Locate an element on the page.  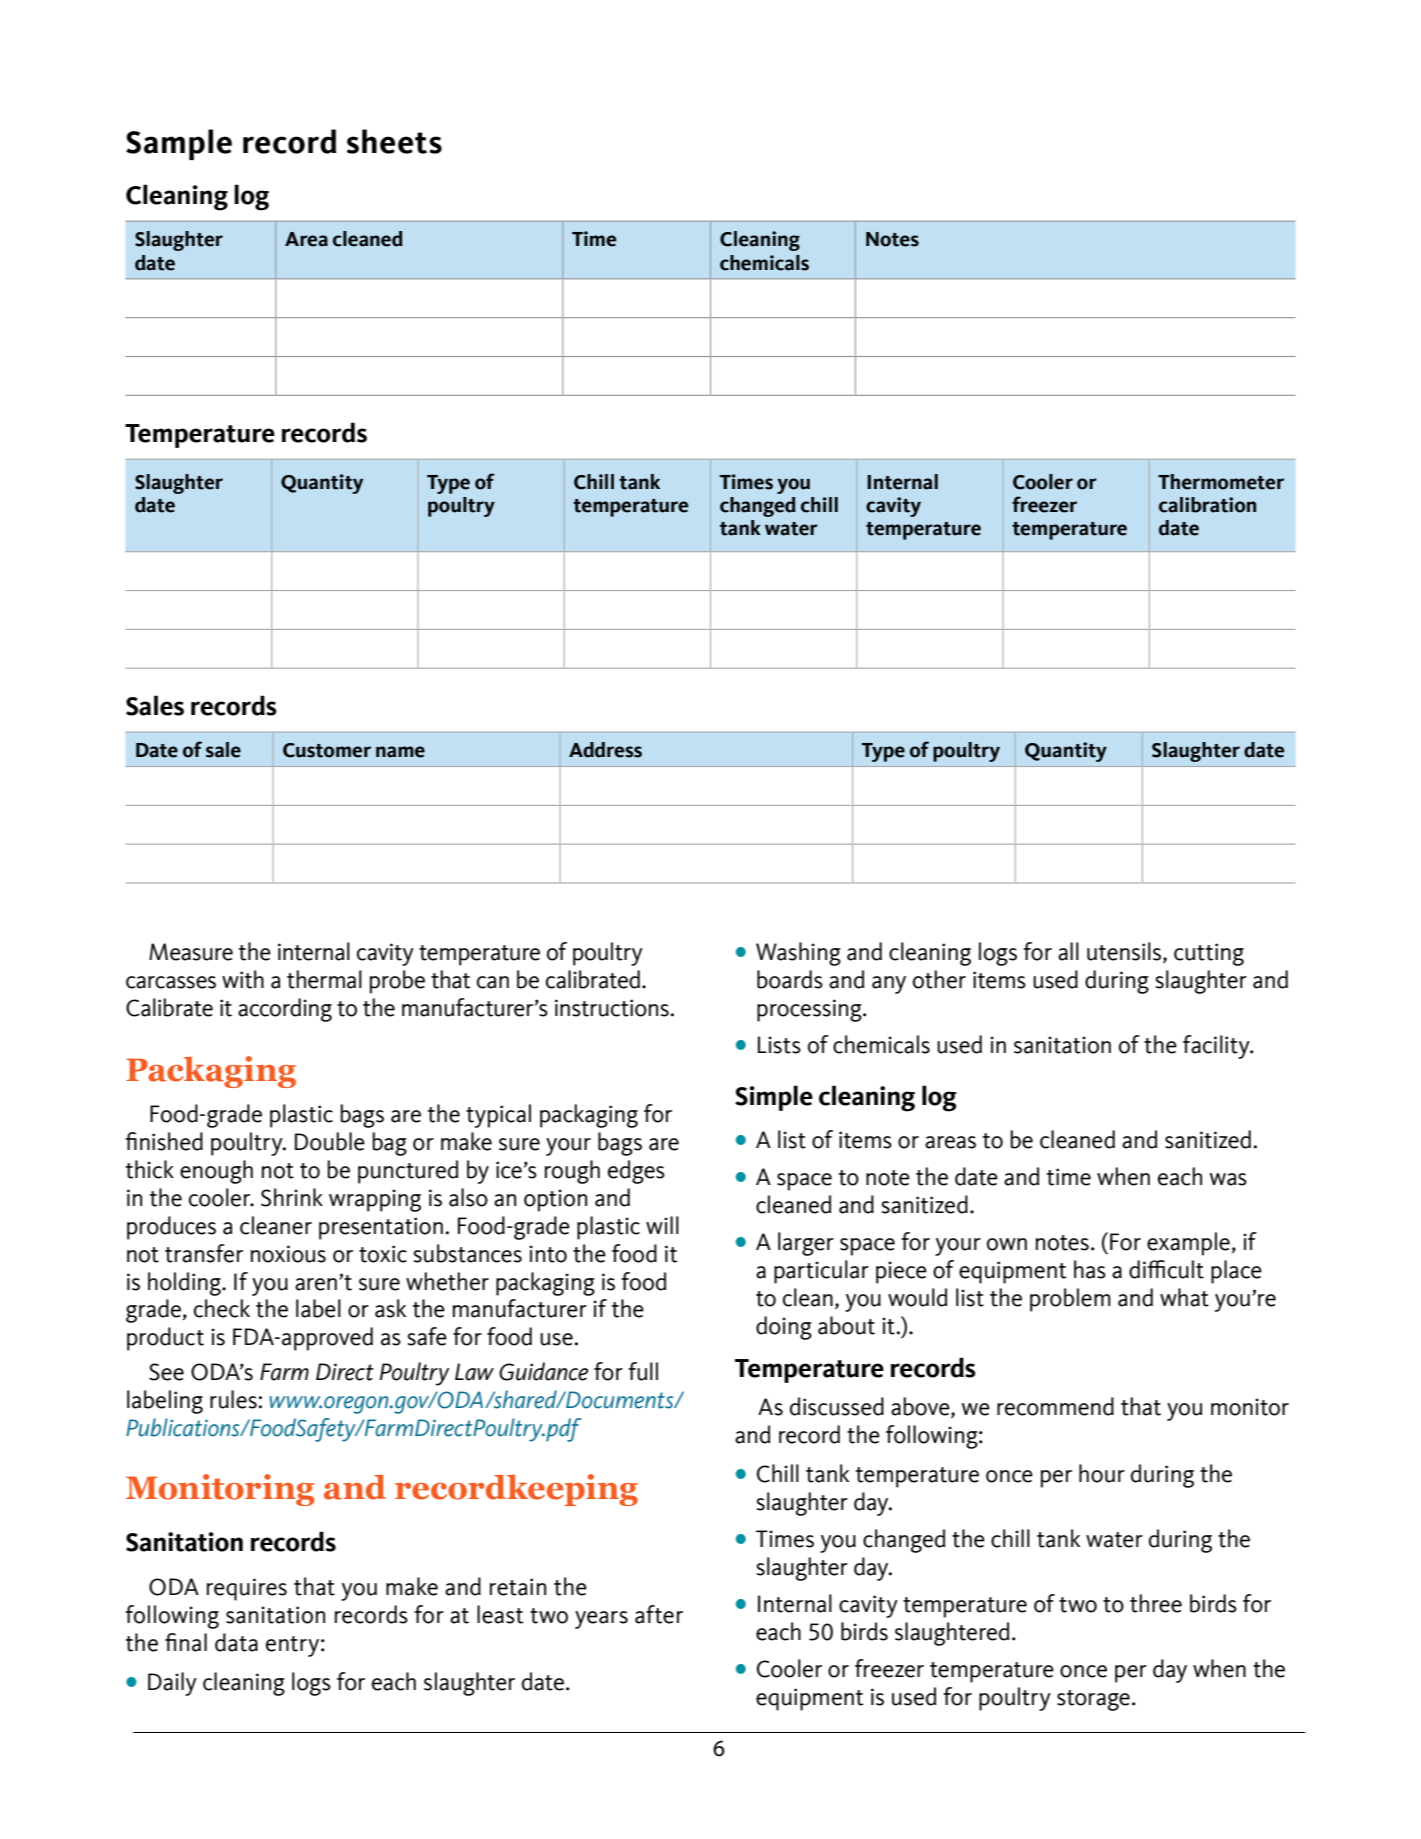
Thermometer is located at coordinates (1221, 482).
